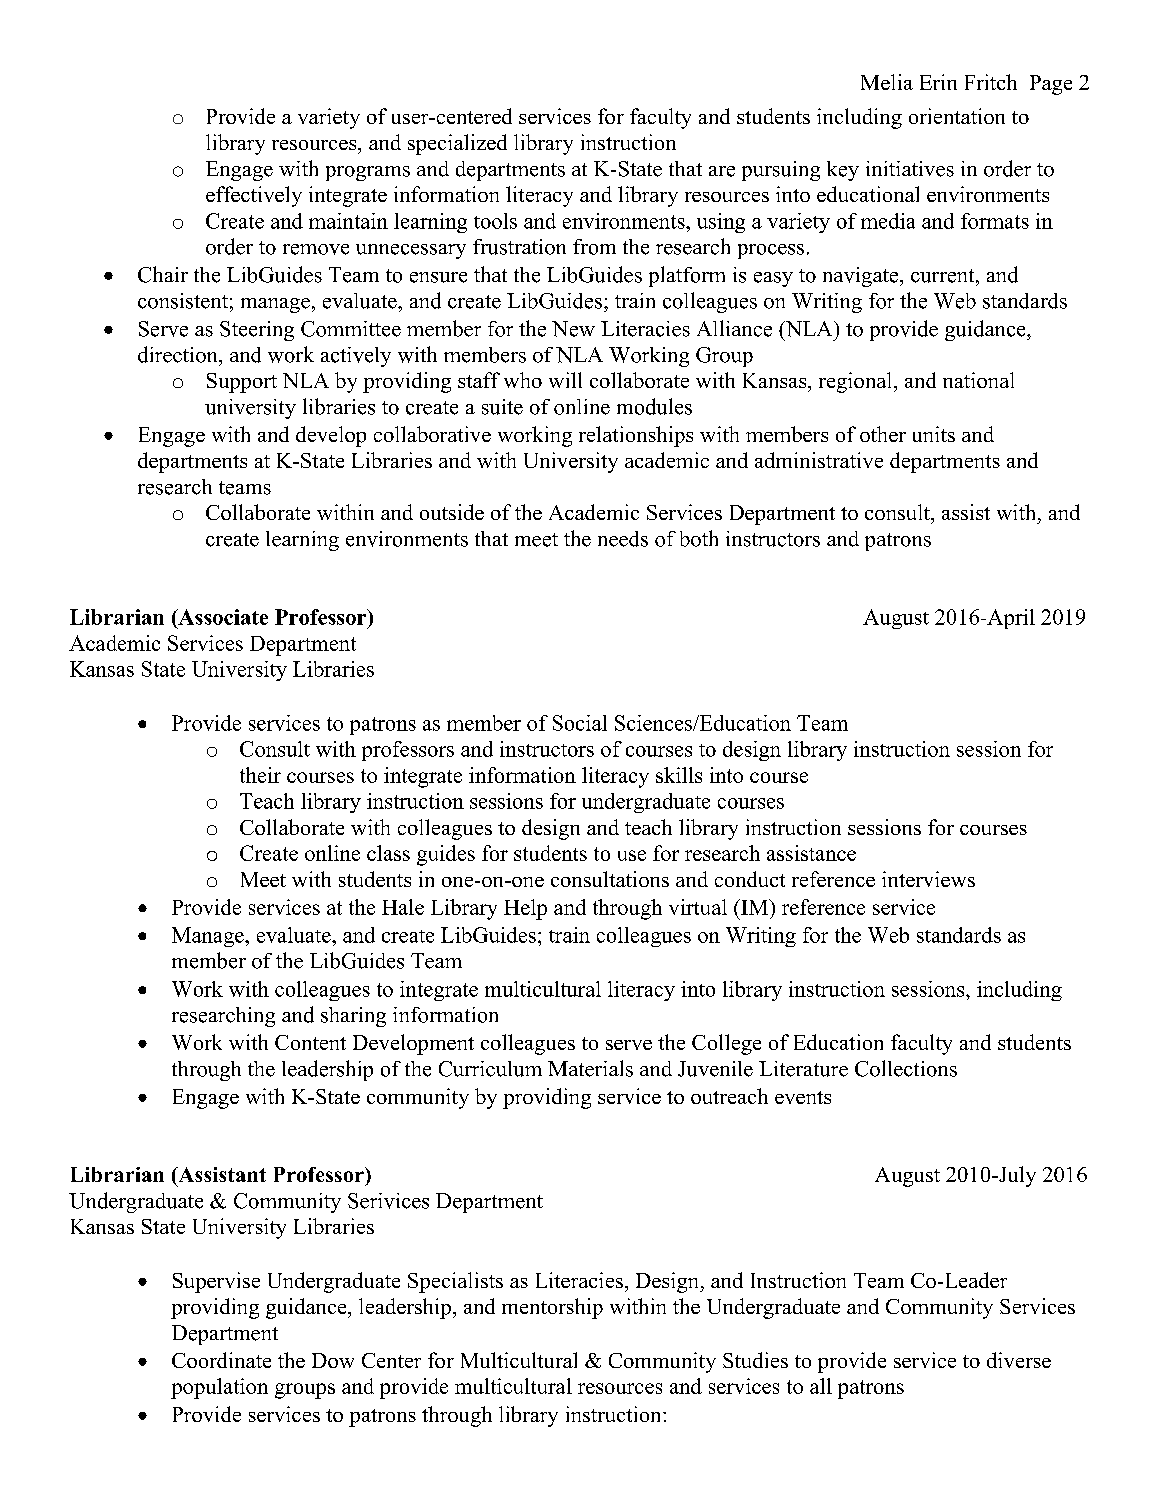 Image resolution: width=1157 pixels, height=1497 pixels. I want to click on effectively, so click(254, 196).
